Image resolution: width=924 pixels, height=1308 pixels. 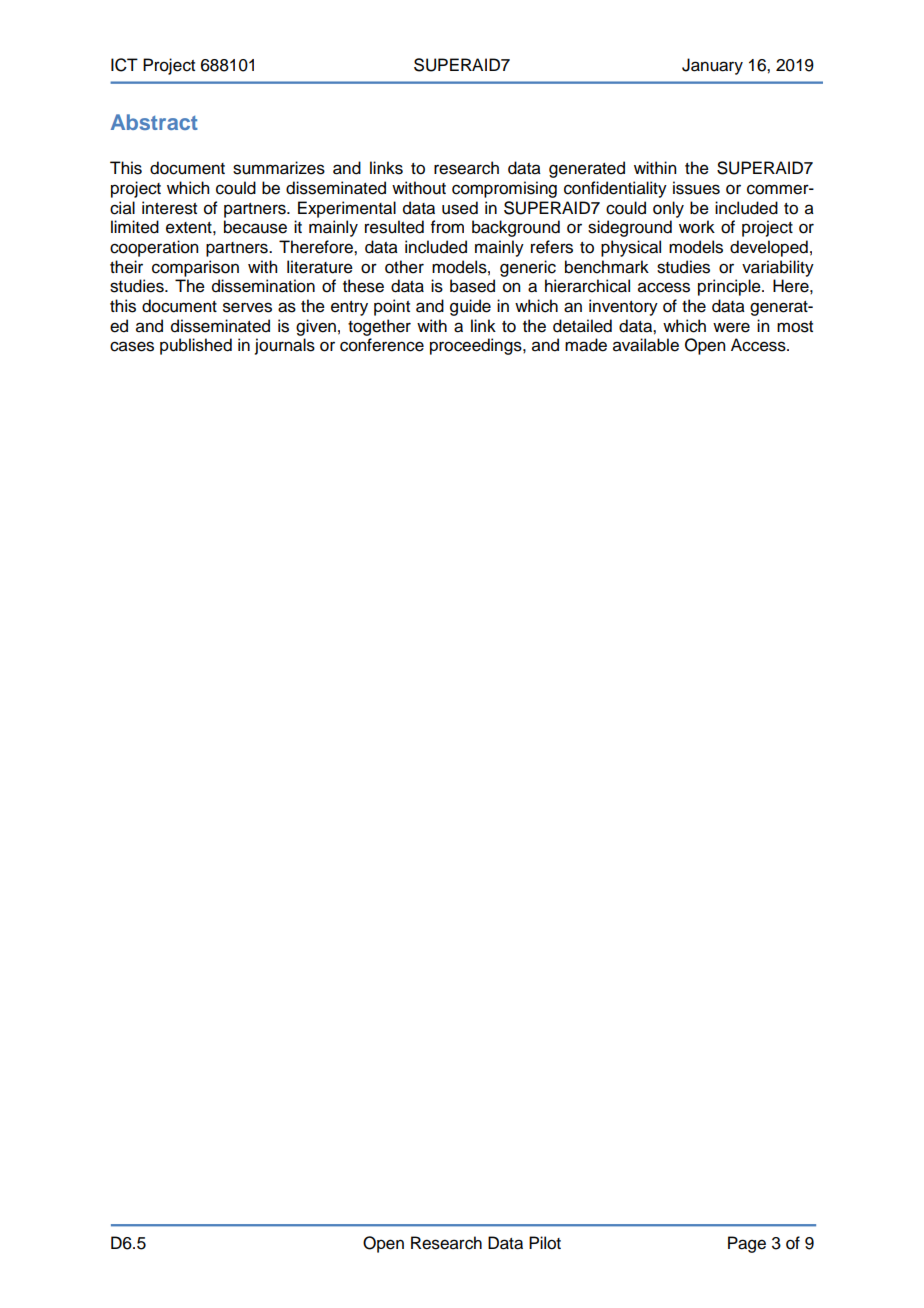 I want to click on published, so click(x=196, y=346).
